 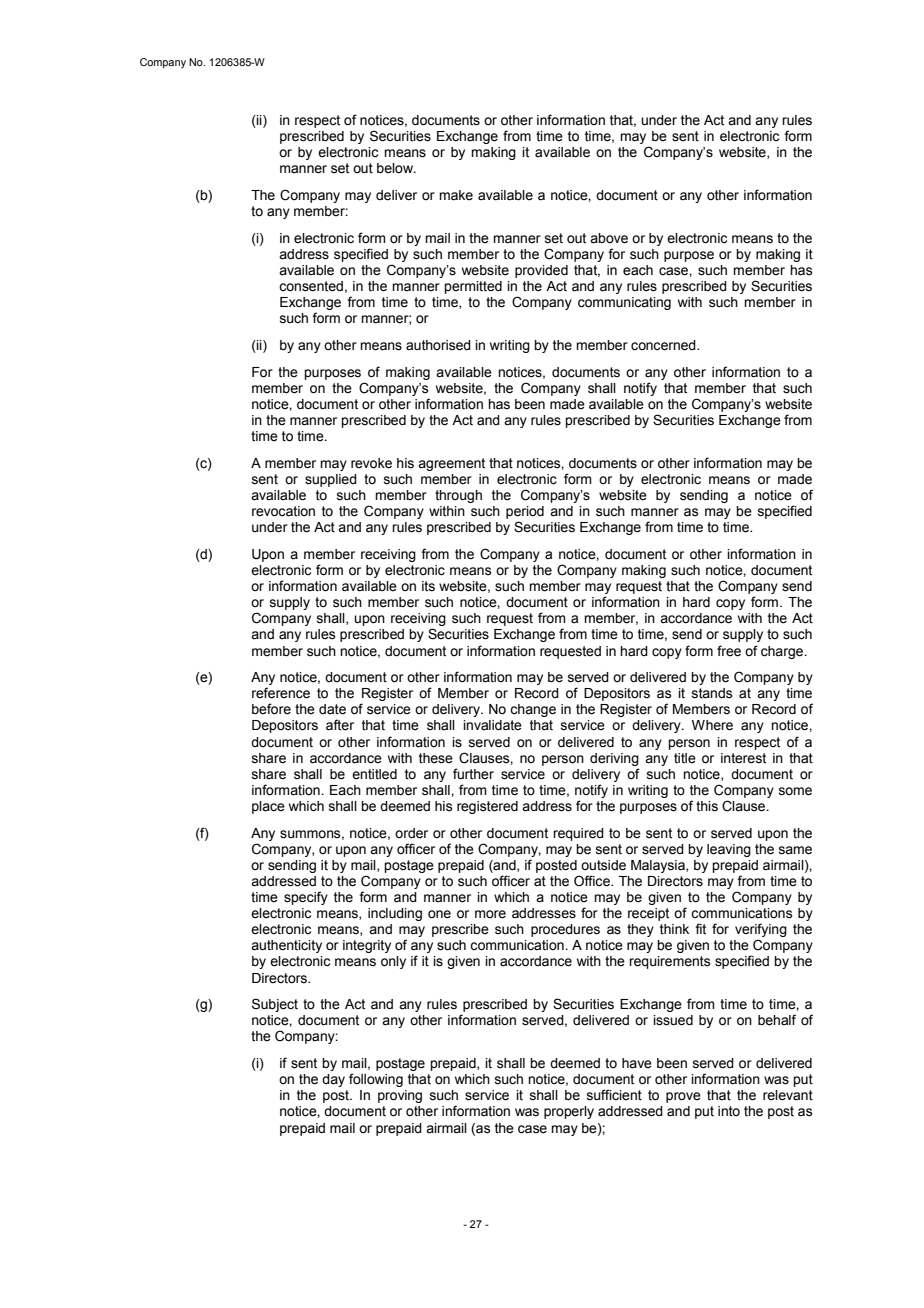 I want to click on below, so click(x=396, y=168).
